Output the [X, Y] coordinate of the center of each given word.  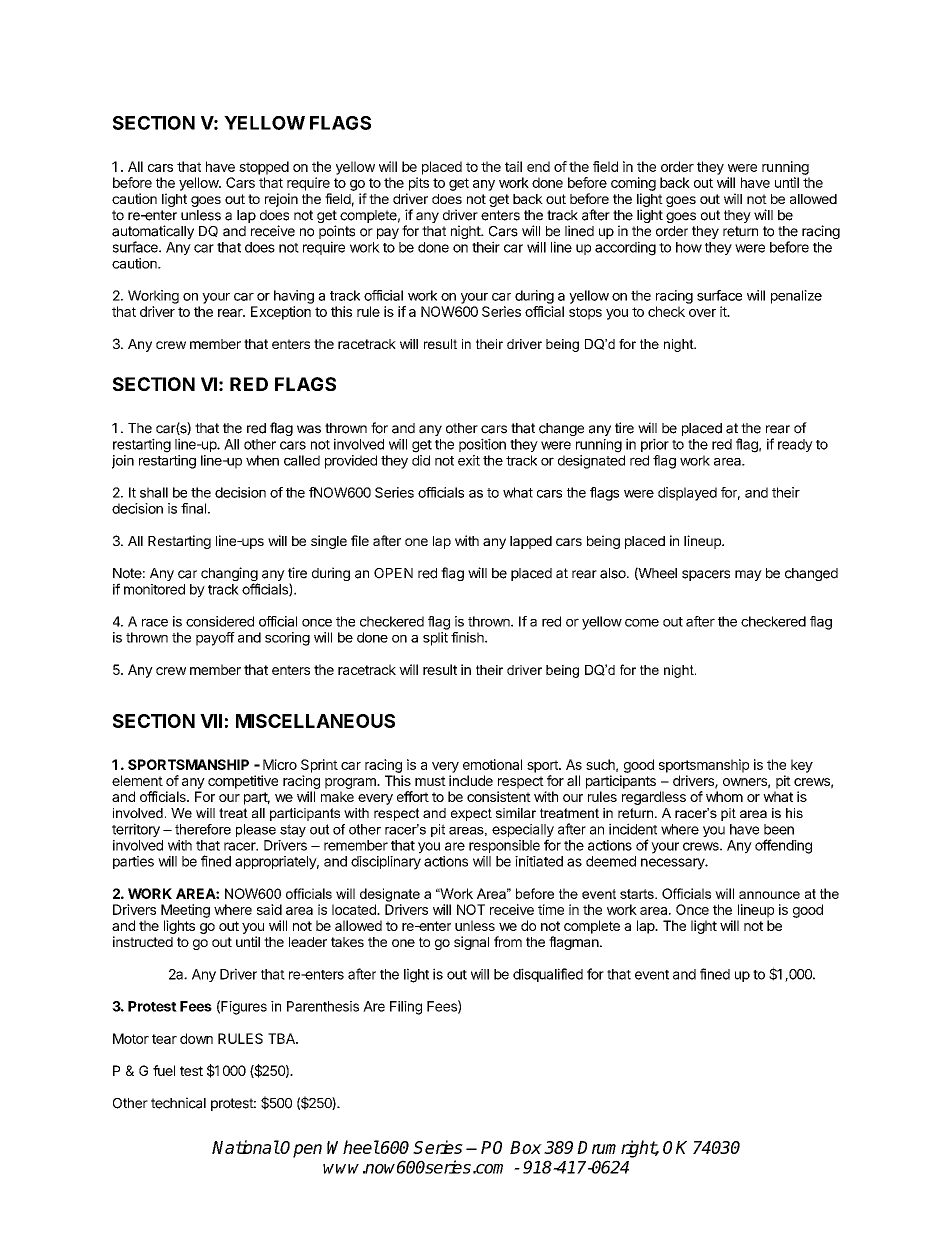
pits [419, 184]
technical [178, 1103]
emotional [492, 764]
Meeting [185, 911]
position [482, 445]
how [689, 247]
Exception [281, 313]
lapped [531, 542]
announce [769, 895]
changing [229, 575]
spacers [706, 575]
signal [471, 943]
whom [724, 796]
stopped [264, 168]
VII [211, 721]
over [702, 313]
